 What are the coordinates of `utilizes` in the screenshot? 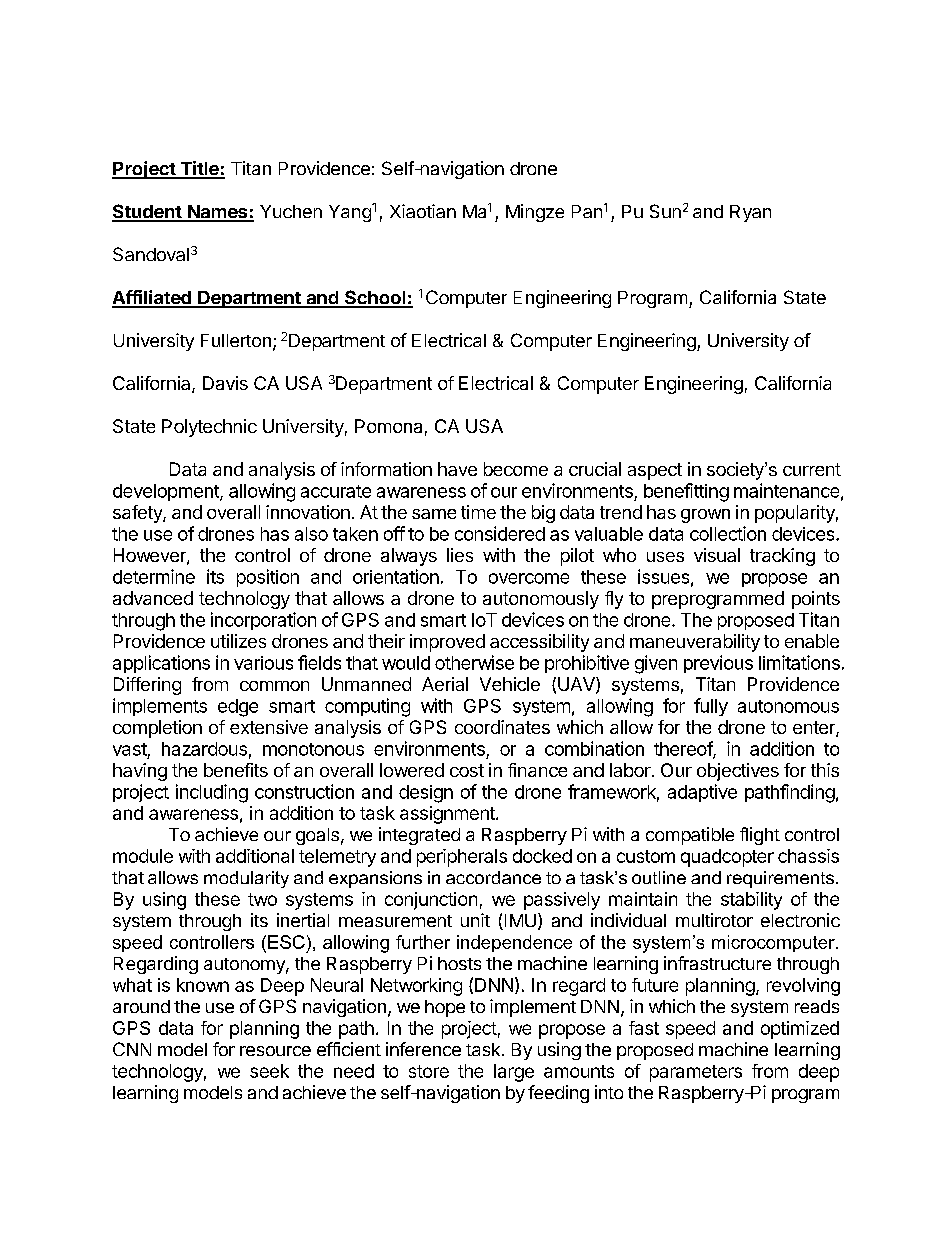 It's located at (238, 641).
